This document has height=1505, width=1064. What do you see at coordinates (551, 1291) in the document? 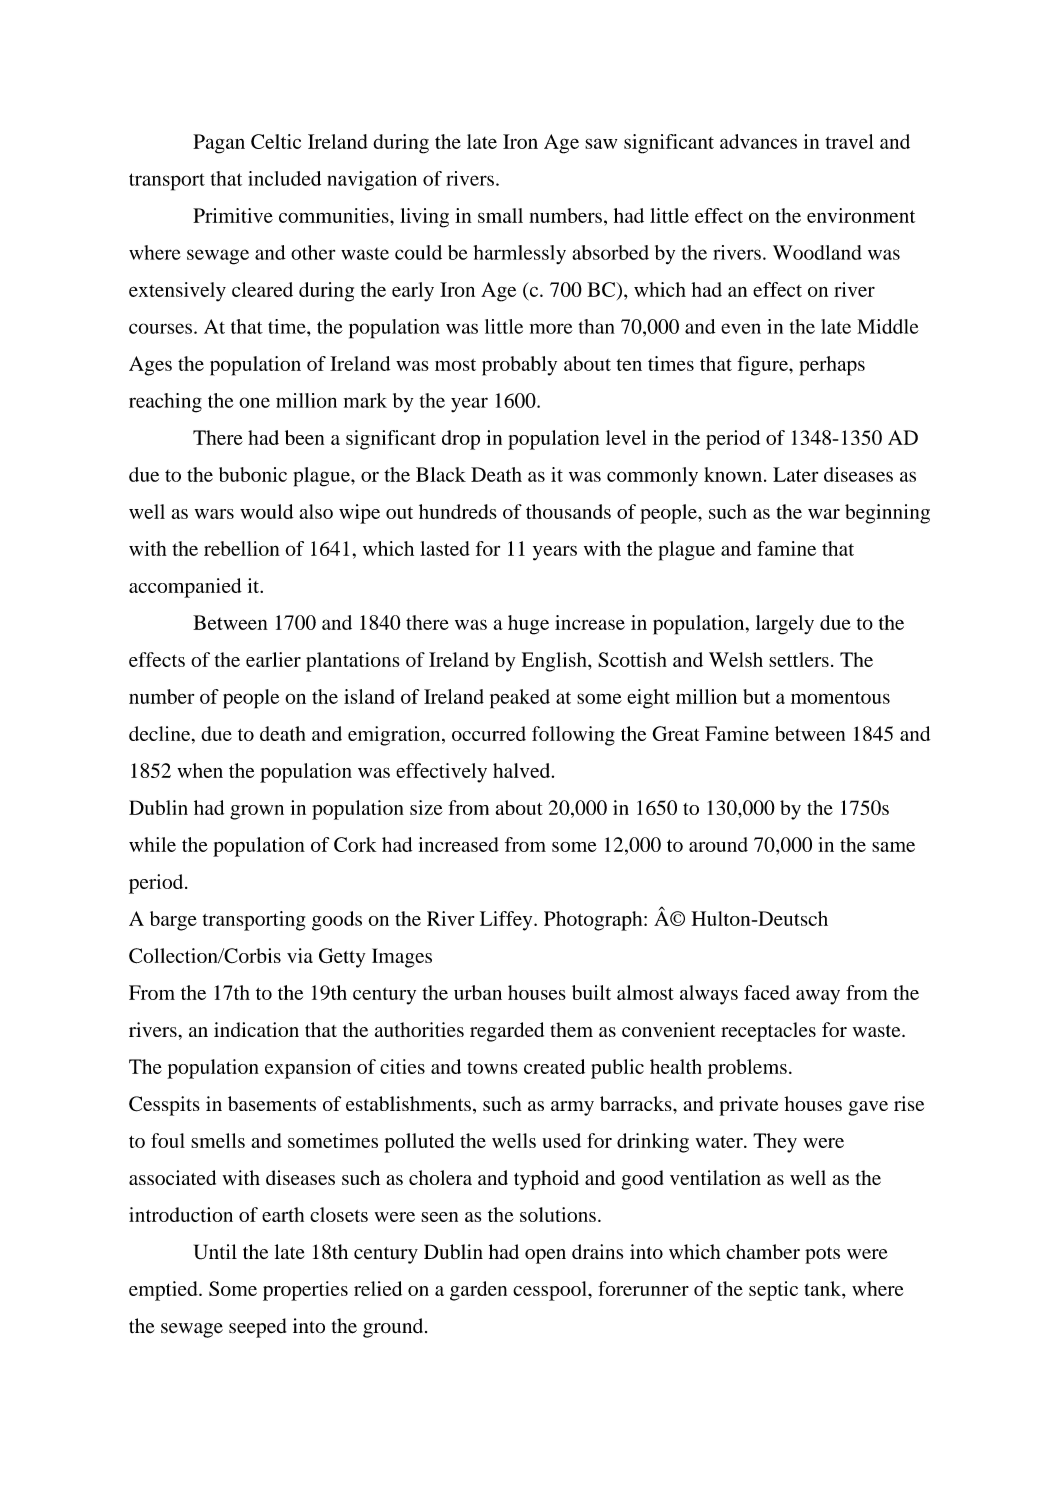
I see `cesspool` at bounding box center [551, 1291].
